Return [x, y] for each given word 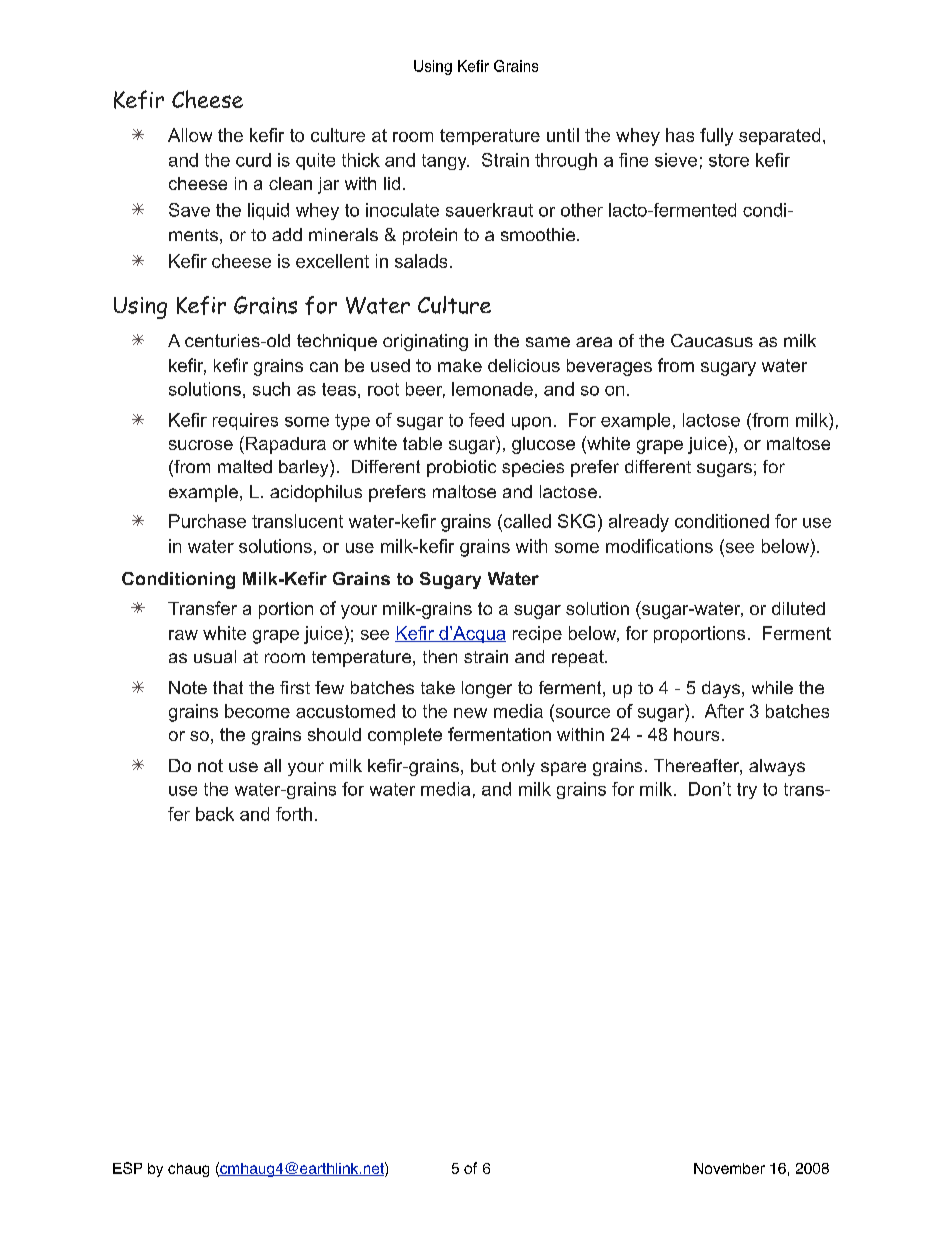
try [747, 791]
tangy [445, 162]
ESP [127, 1168]
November [729, 1168]
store [729, 160]
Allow [190, 135]
